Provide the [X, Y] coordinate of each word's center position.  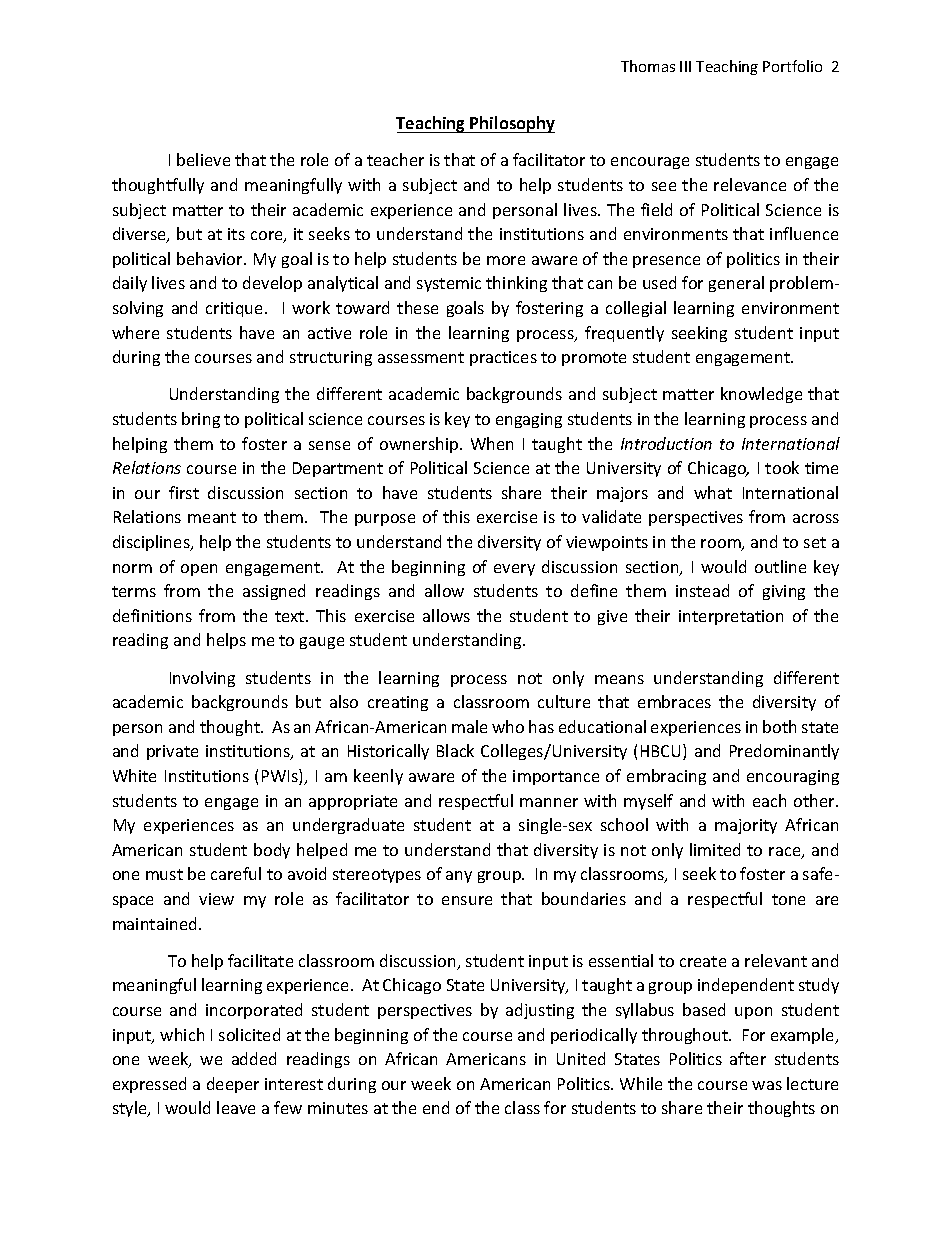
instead [702, 590]
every [514, 570]
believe [203, 159]
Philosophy [512, 124]
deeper [233, 1085]
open [199, 570]
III [685, 66]
